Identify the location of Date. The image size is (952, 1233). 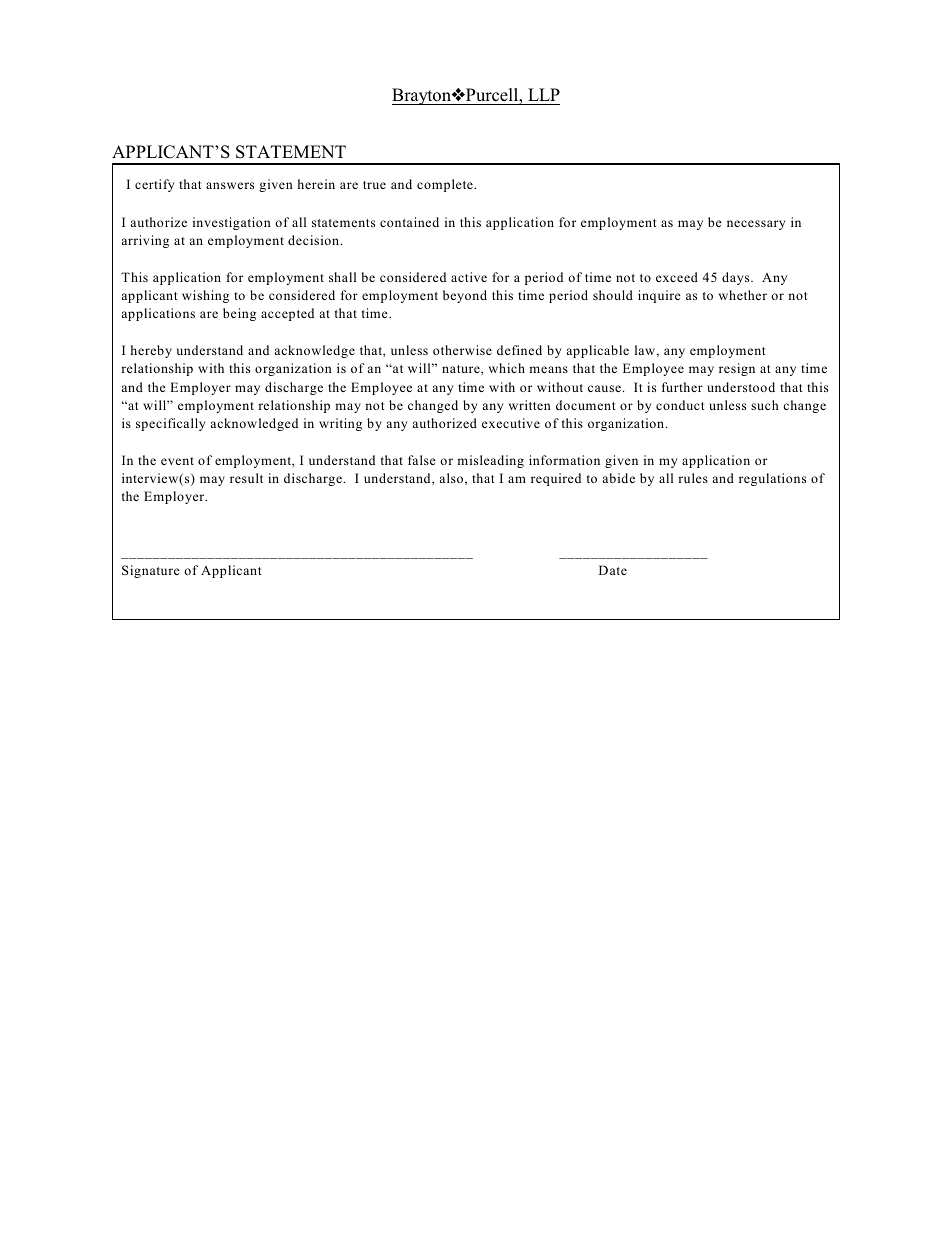
(613, 570).
